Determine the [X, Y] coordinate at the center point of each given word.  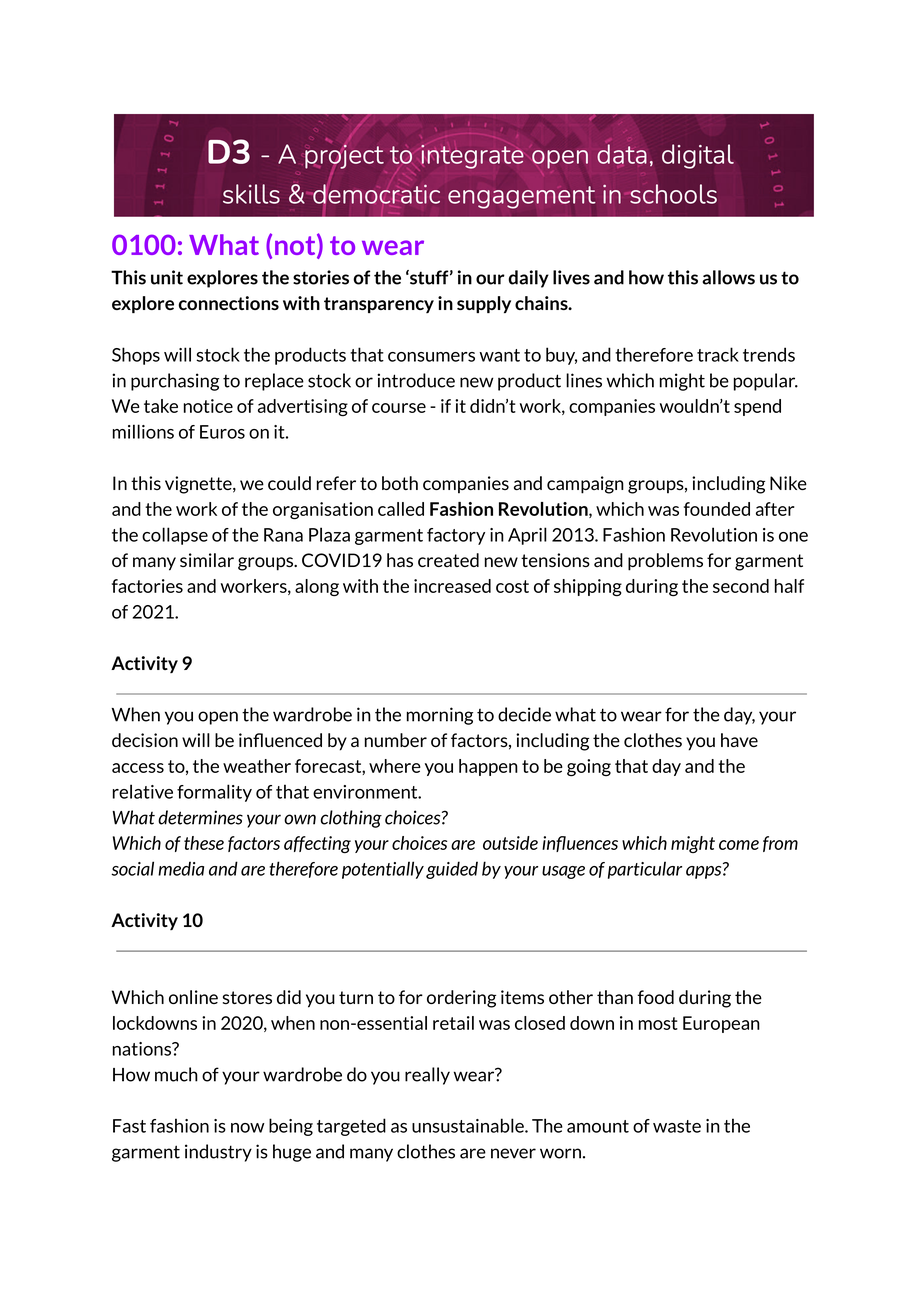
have [739, 740]
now [248, 1128]
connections [229, 303]
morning [440, 716]
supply [484, 304]
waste [677, 1126]
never [513, 1153]
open [218, 718]
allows [728, 277]
